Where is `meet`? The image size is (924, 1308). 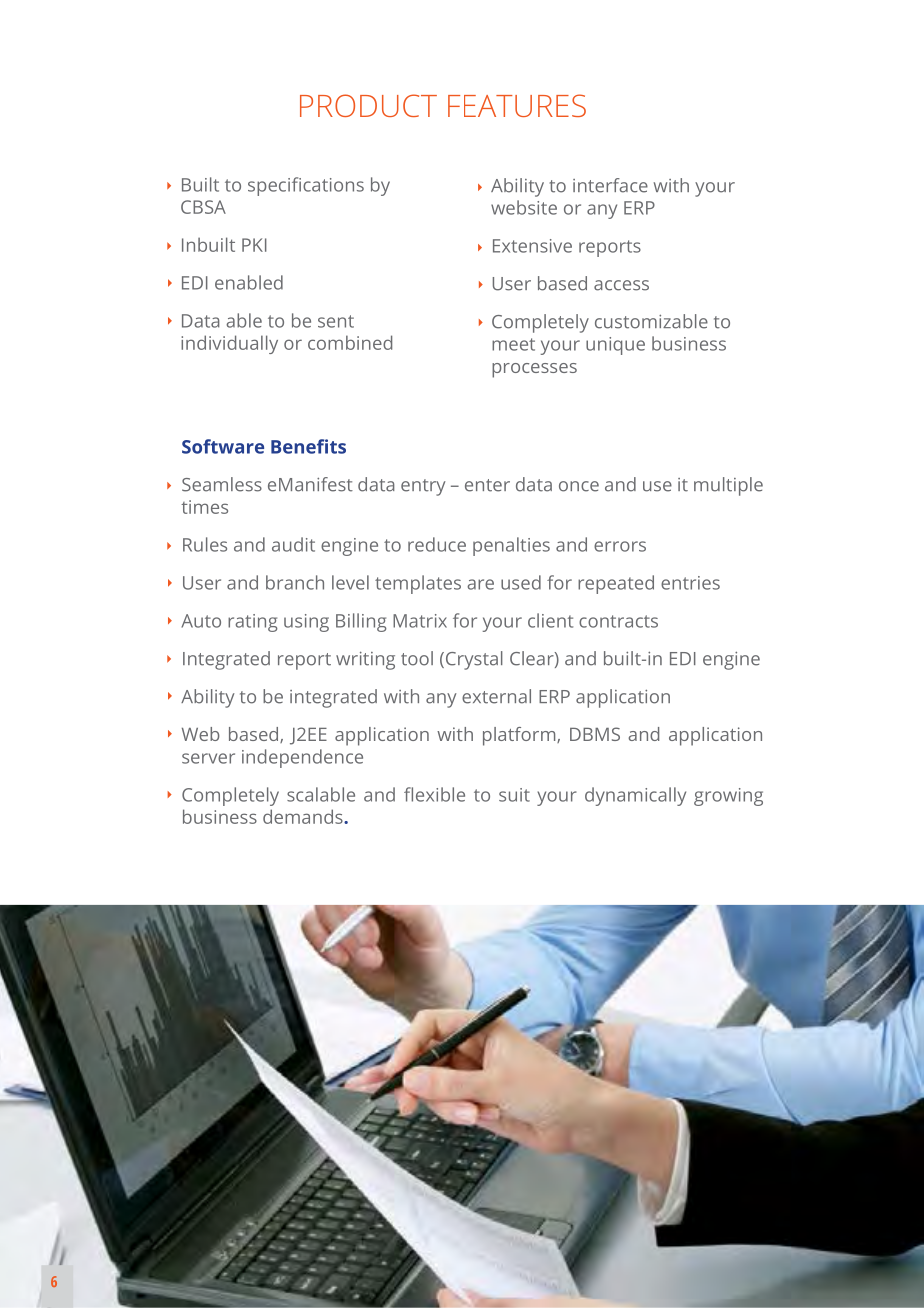
meet is located at coordinates (513, 344).
